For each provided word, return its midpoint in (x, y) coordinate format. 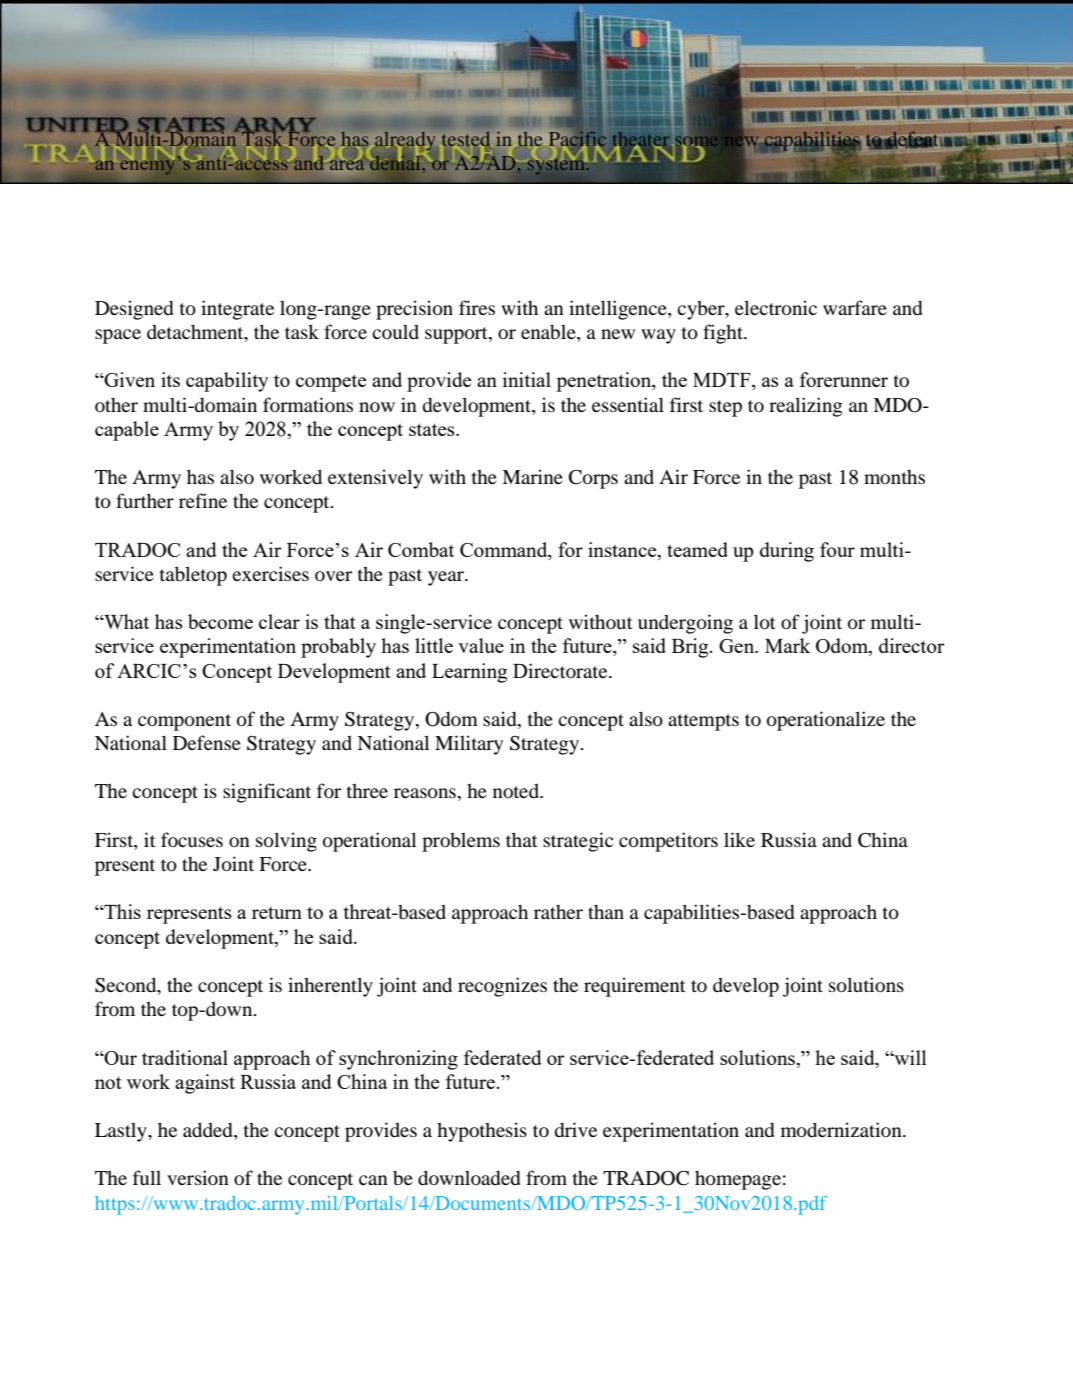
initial (527, 379)
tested (465, 139)
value (481, 645)
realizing (806, 407)
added (209, 1131)
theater (641, 140)
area (348, 164)
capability (227, 382)
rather (558, 912)
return (277, 913)
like (739, 839)
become (220, 621)
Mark (787, 645)
